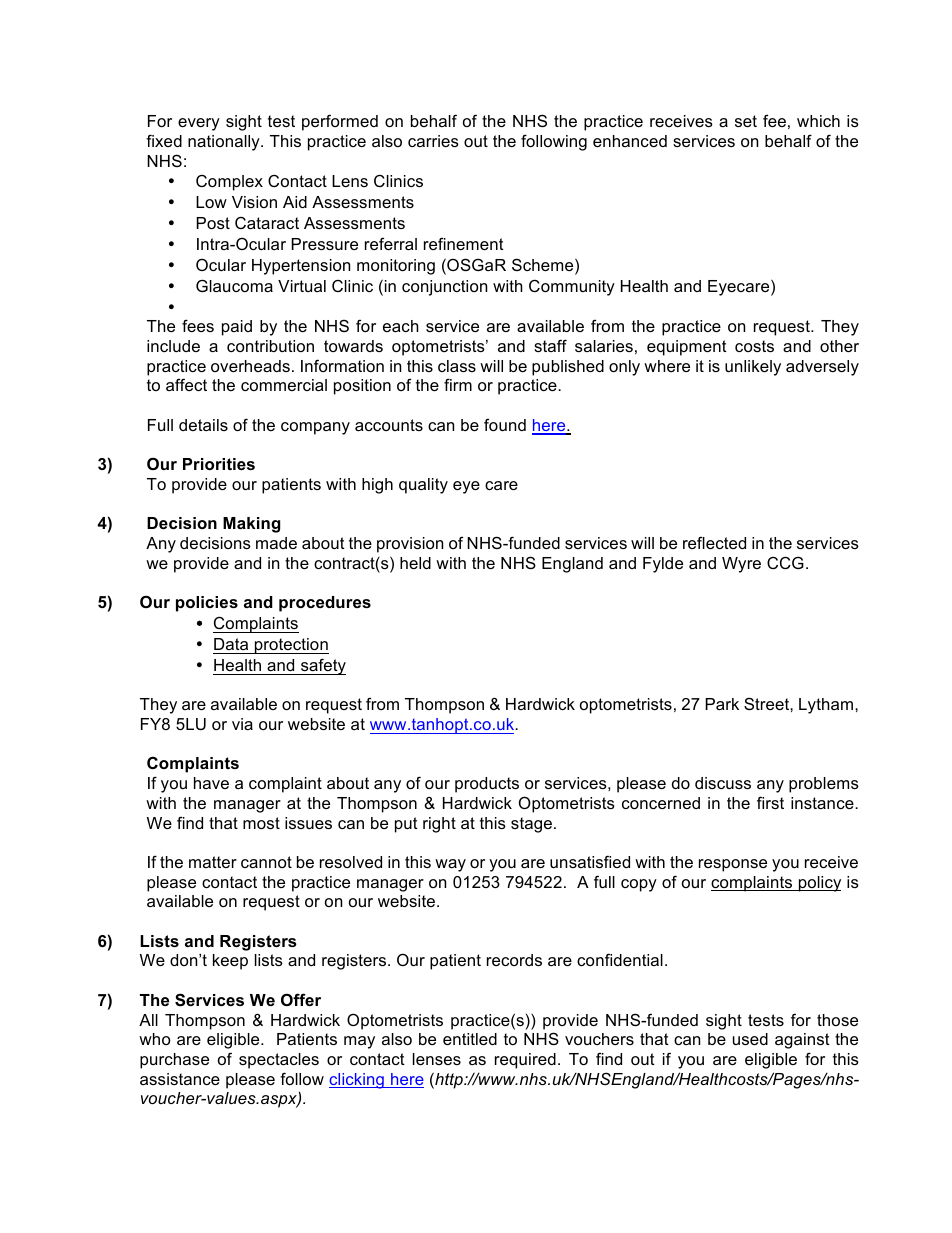 This screenshot has width=952, height=1233. Describe the element at coordinates (487, 785) in the screenshot. I see `products` at that location.
